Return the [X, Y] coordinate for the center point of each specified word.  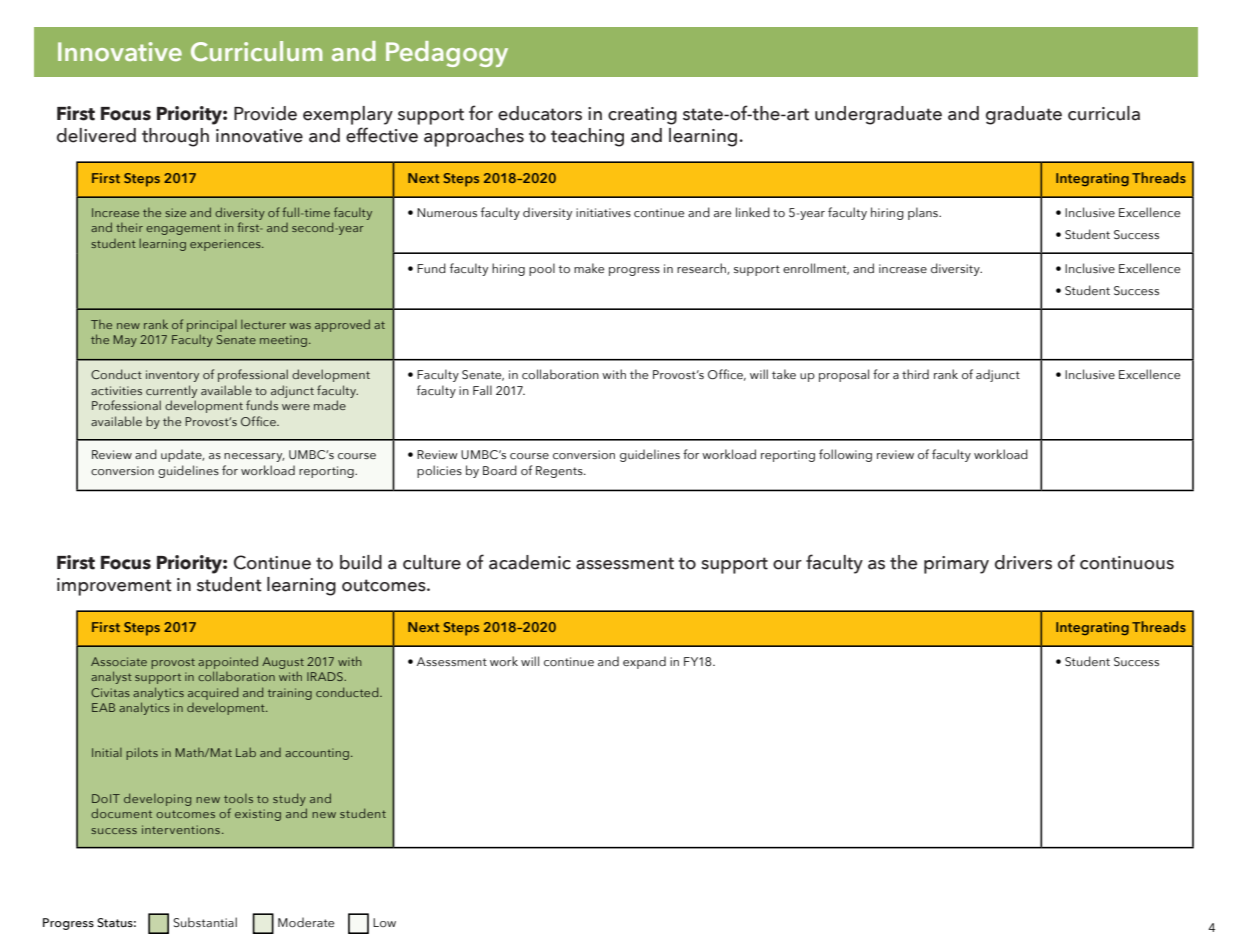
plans [924, 213]
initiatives [603, 212]
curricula [1104, 113]
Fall [482, 390]
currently [171, 391]
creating [642, 116]
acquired [213, 693]
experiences [226, 245]
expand [644, 662]
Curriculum [257, 51]
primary [956, 565]
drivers [1023, 562]
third [915, 374]
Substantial [205, 922]
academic [530, 562]
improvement [114, 587]
